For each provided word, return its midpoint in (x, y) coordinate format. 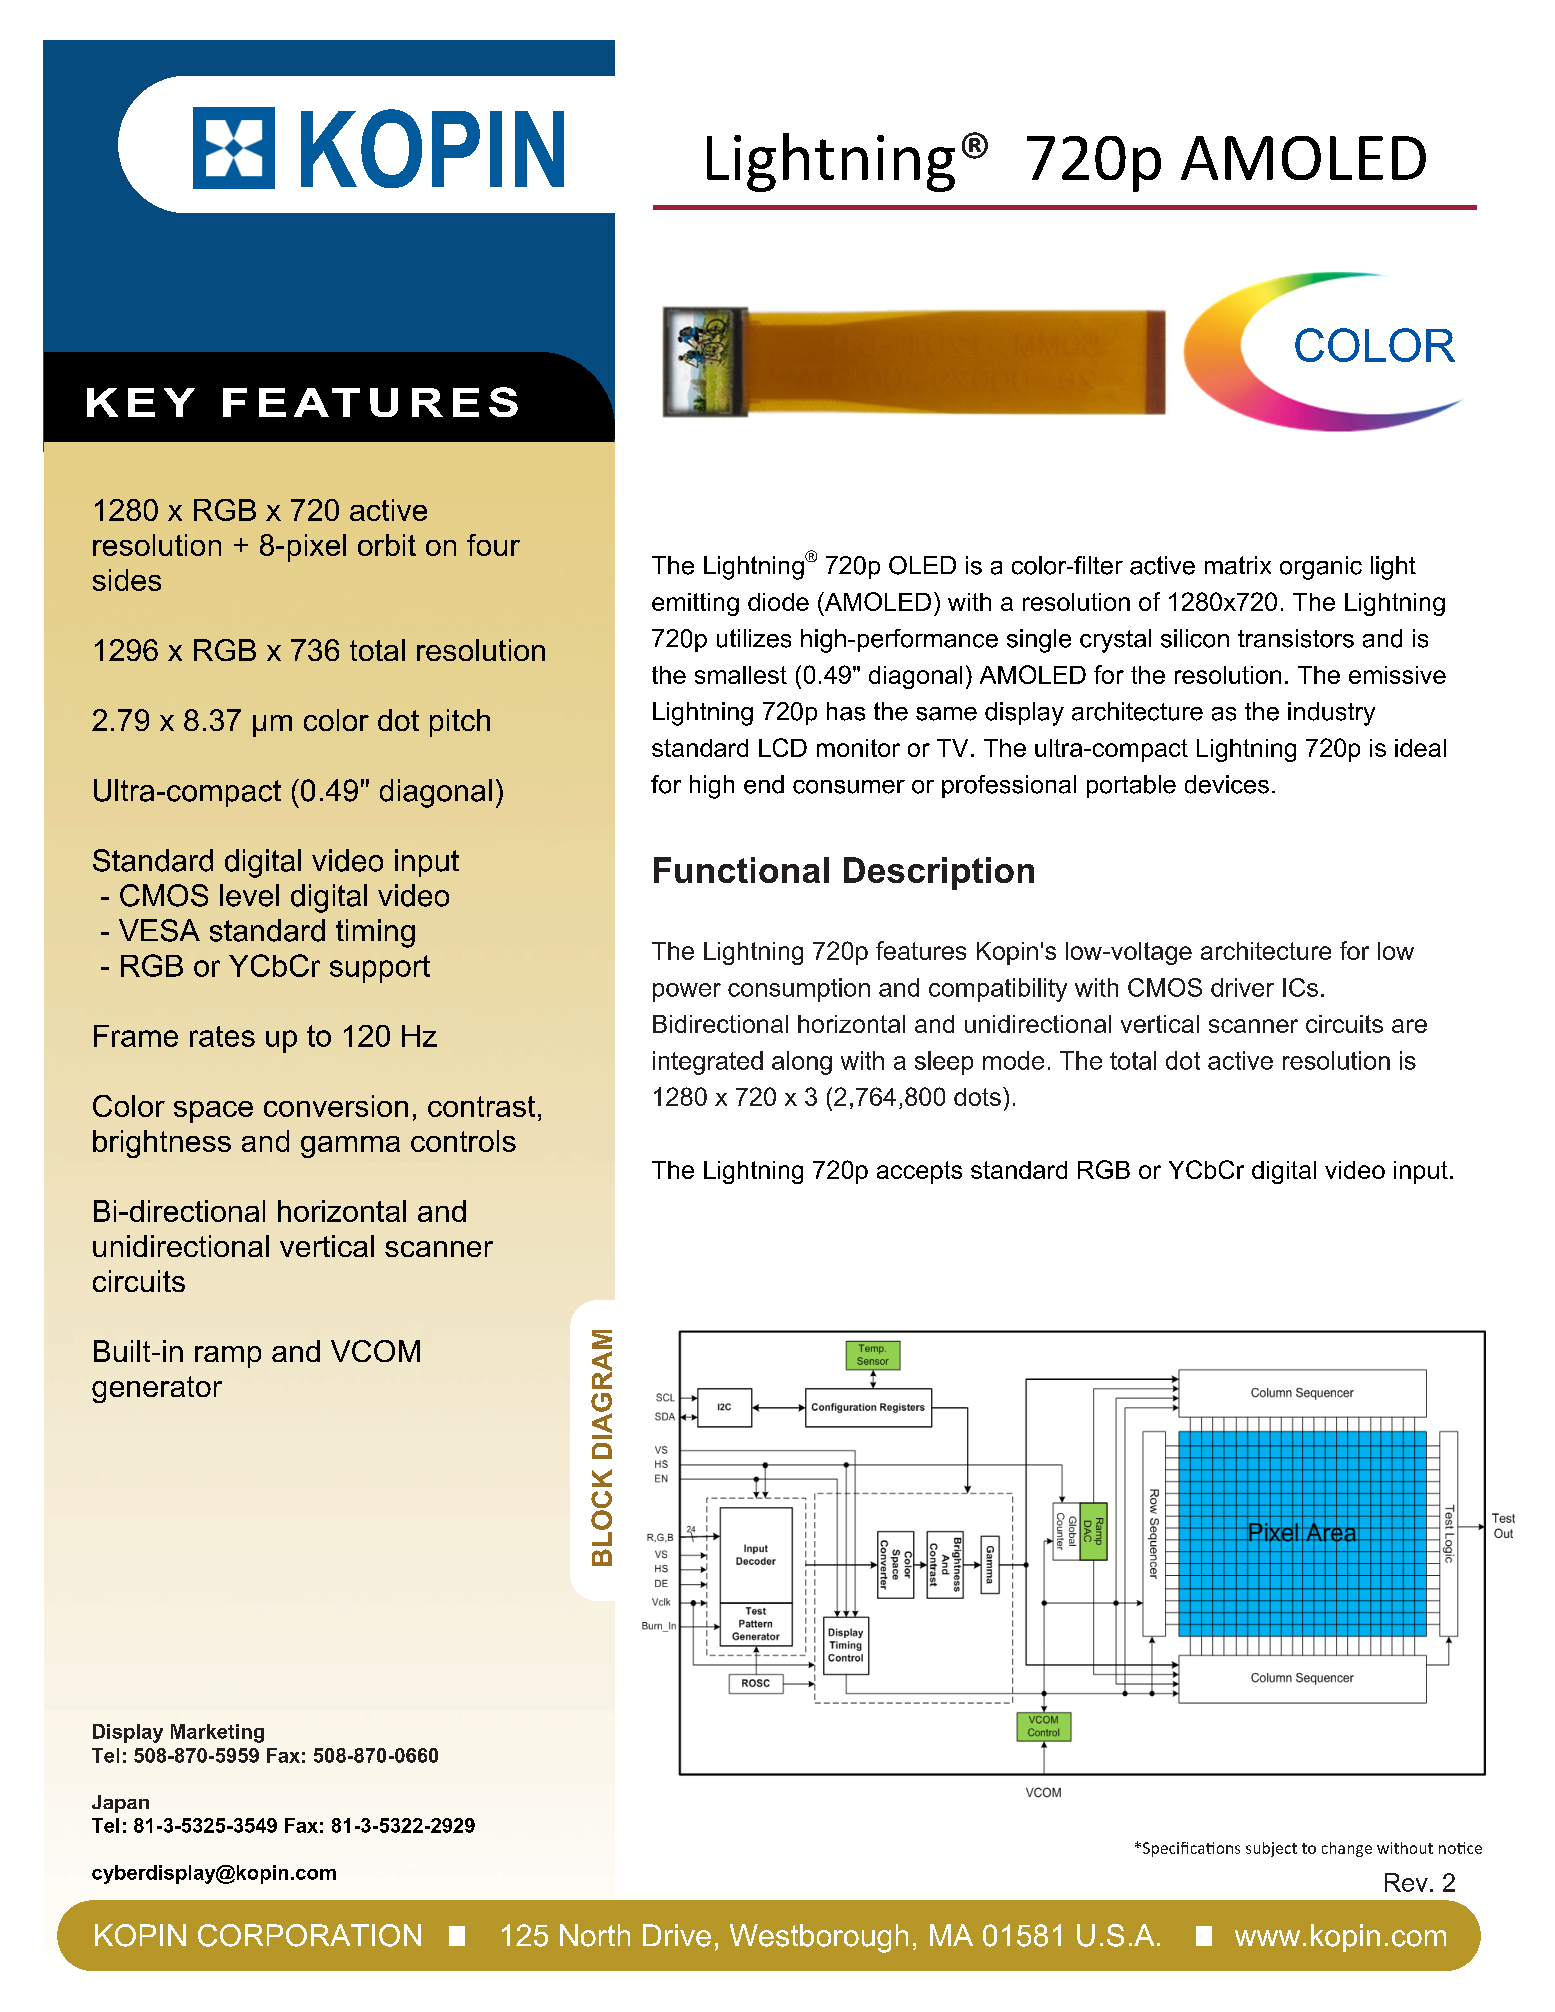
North (595, 1935)
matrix (1238, 565)
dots (977, 1097)
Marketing (217, 1733)
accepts (919, 1172)
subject (1271, 1849)
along (802, 1063)
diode (778, 602)
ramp (228, 1357)
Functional (741, 870)
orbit (387, 545)
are (1409, 1026)
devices (1227, 784)
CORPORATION (309, 1935)
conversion (336, 1106)
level (249, 895)
